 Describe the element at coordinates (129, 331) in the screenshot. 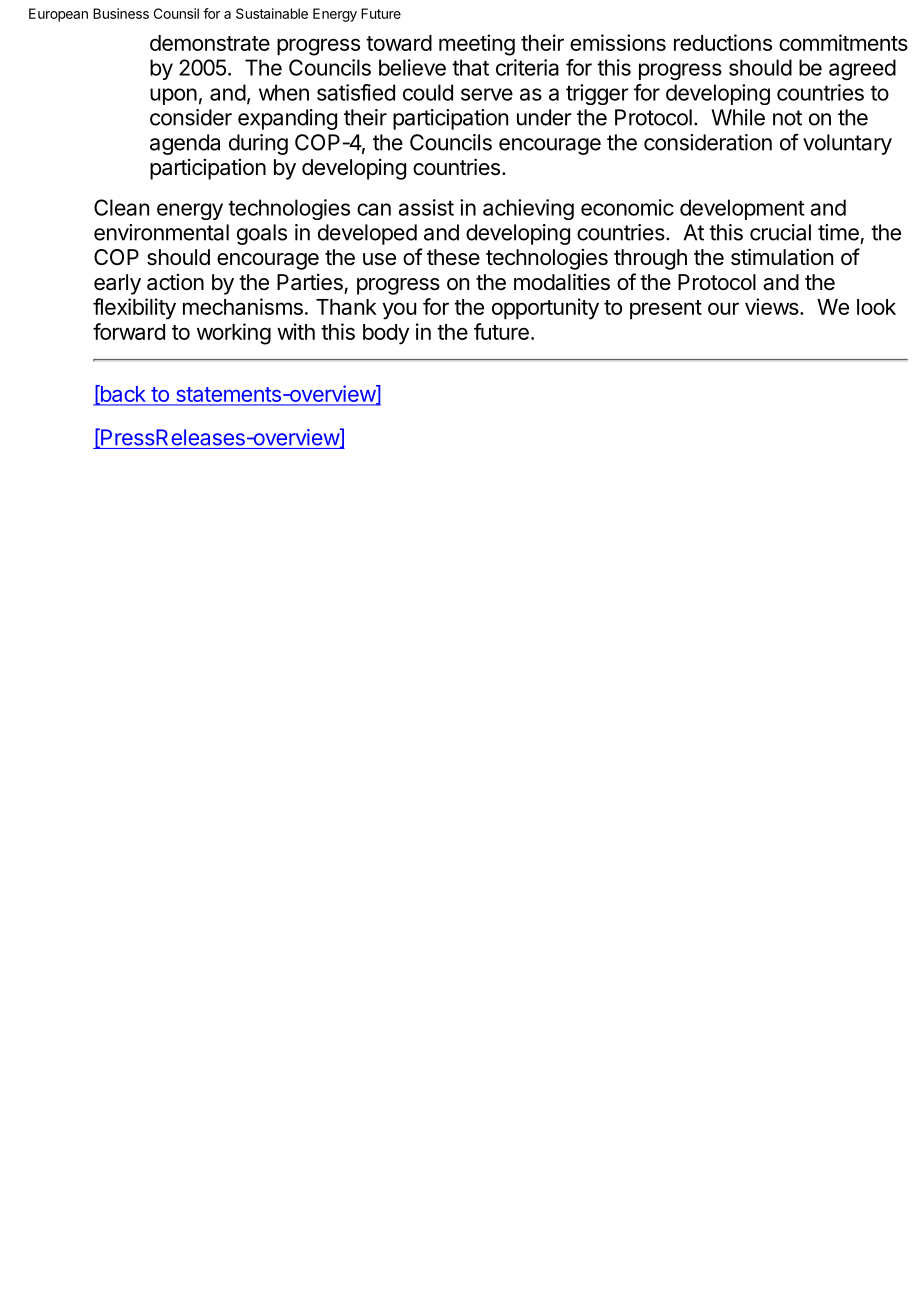

I see `forward` at that location.
